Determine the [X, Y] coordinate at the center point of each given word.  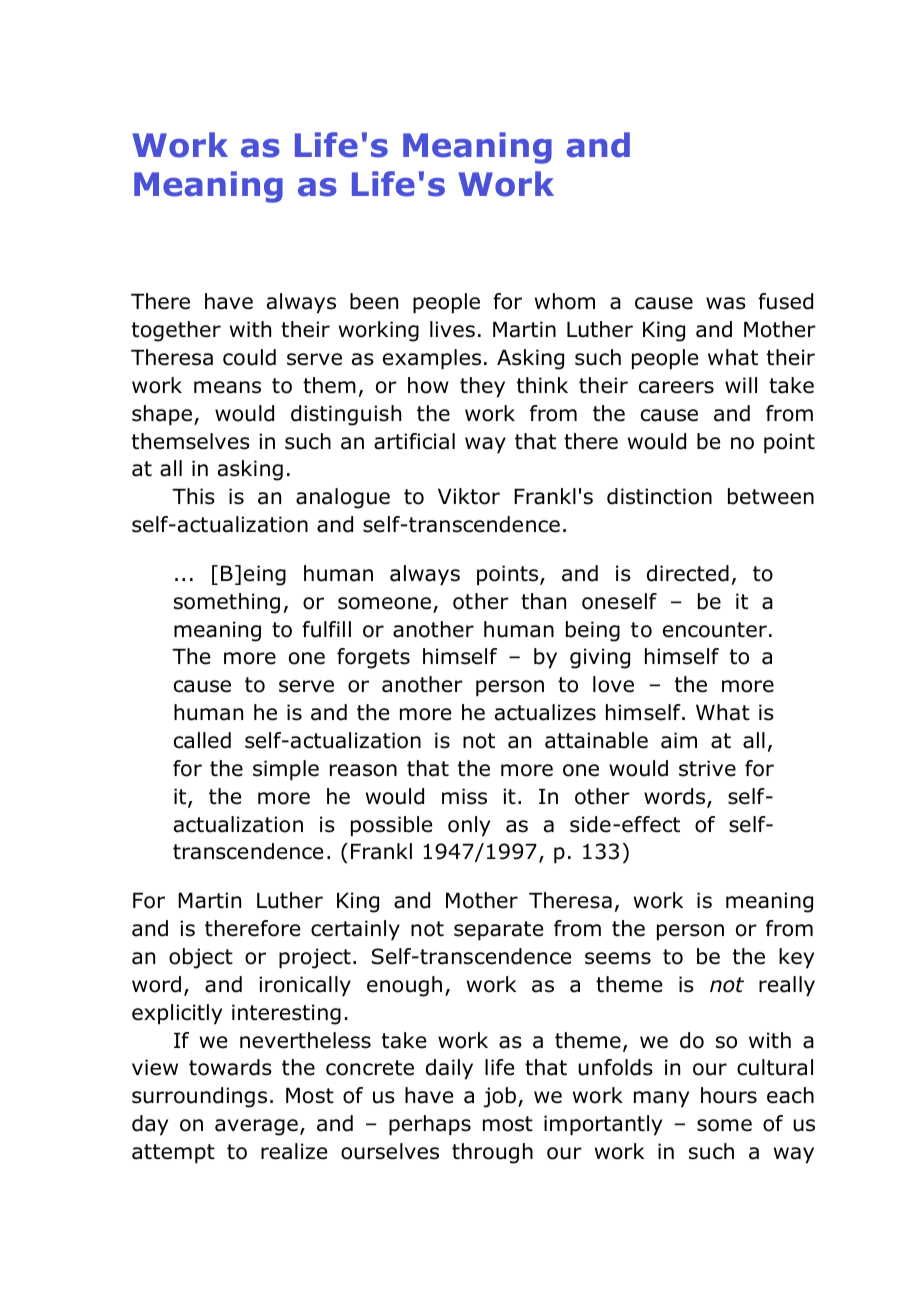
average [256, 1127]
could [249, 357]
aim [679, 740]
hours [729, 1095]
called [202, 740]
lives [452, 329]
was [726, 303]
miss [464, 796]
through [492, 1153]
